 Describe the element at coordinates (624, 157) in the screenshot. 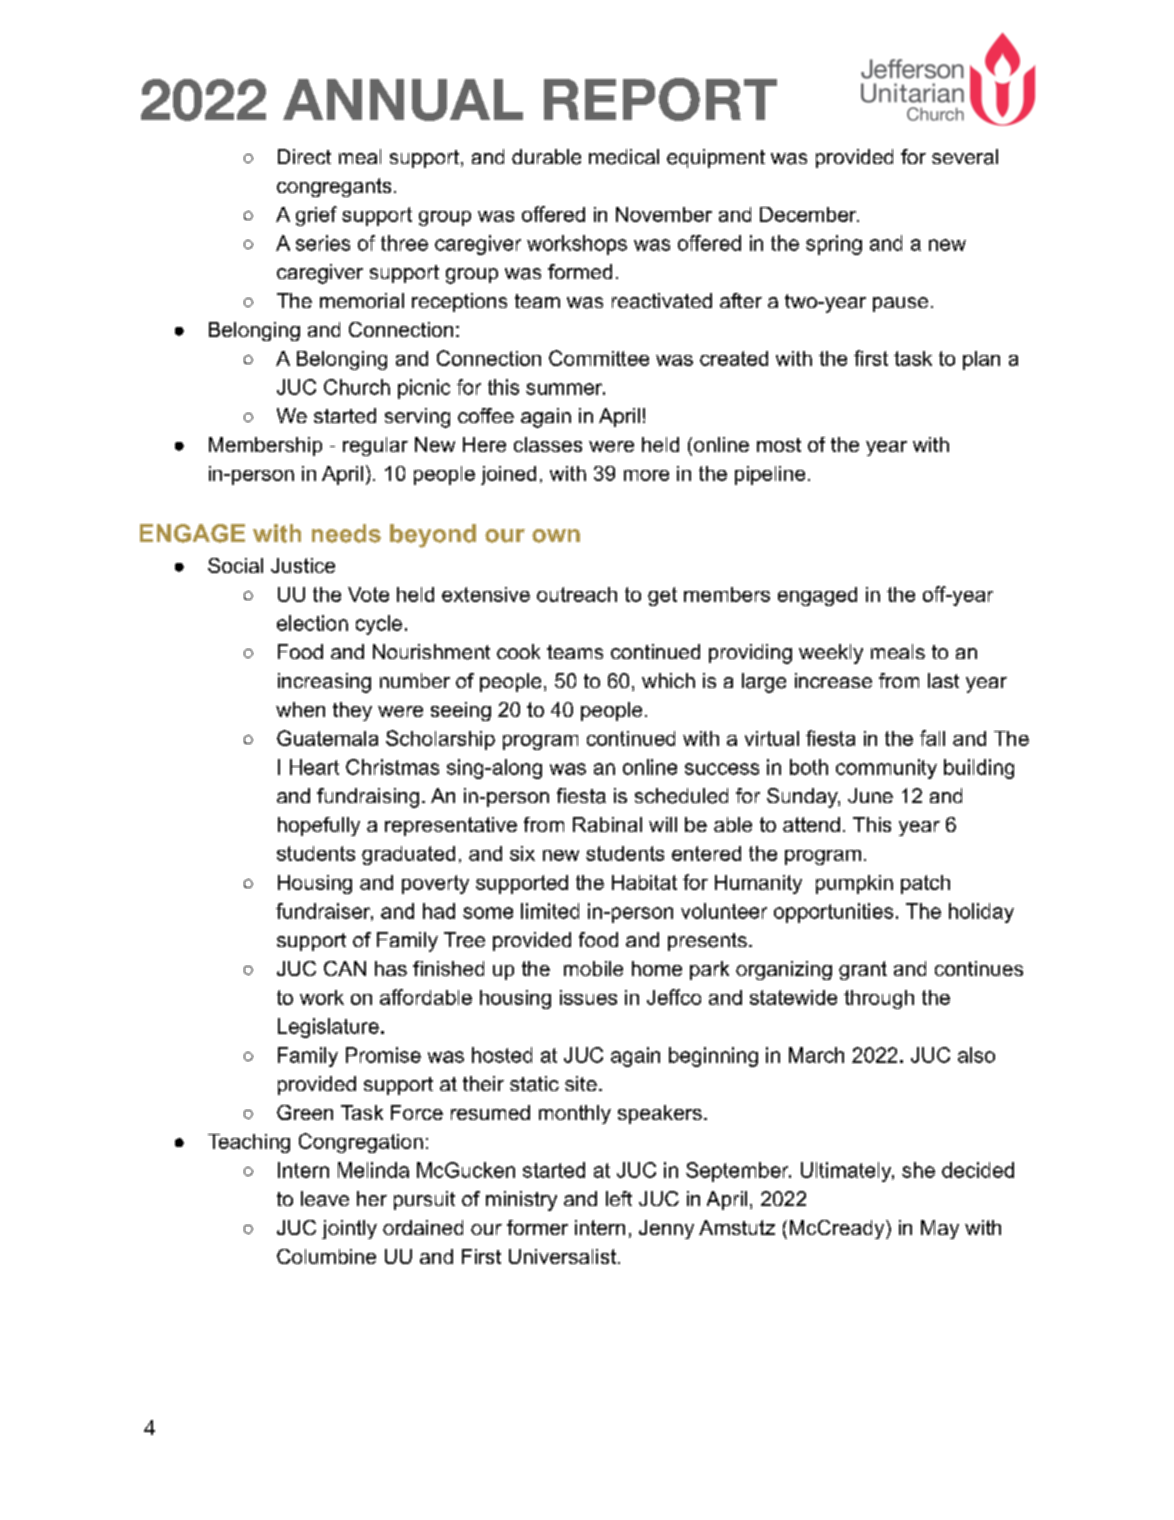

I see `medical` at that location.
